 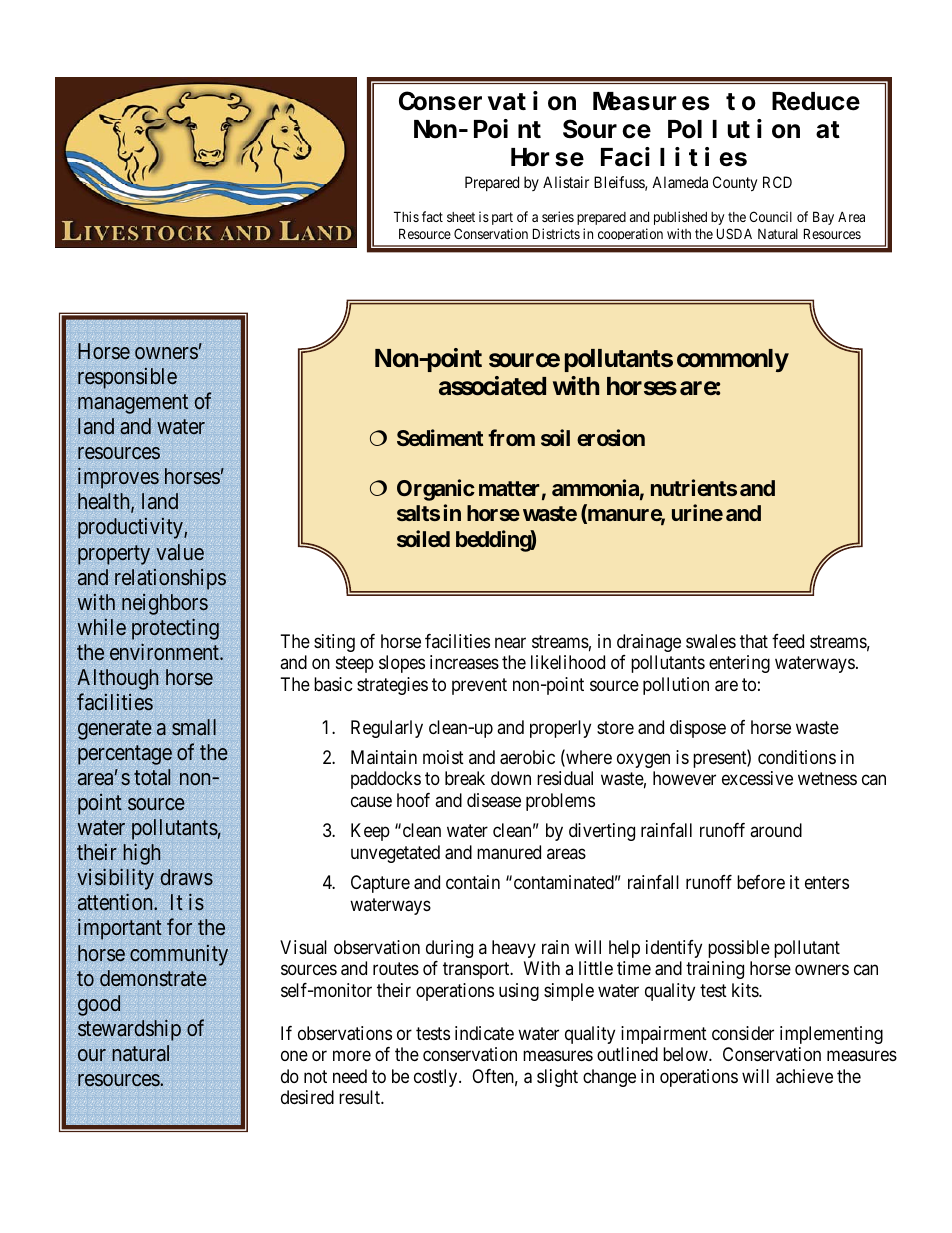 What do you see at coordinates (743, 1033) in the screenshot?
I see `consider` at bounding box center [743, 1033].
